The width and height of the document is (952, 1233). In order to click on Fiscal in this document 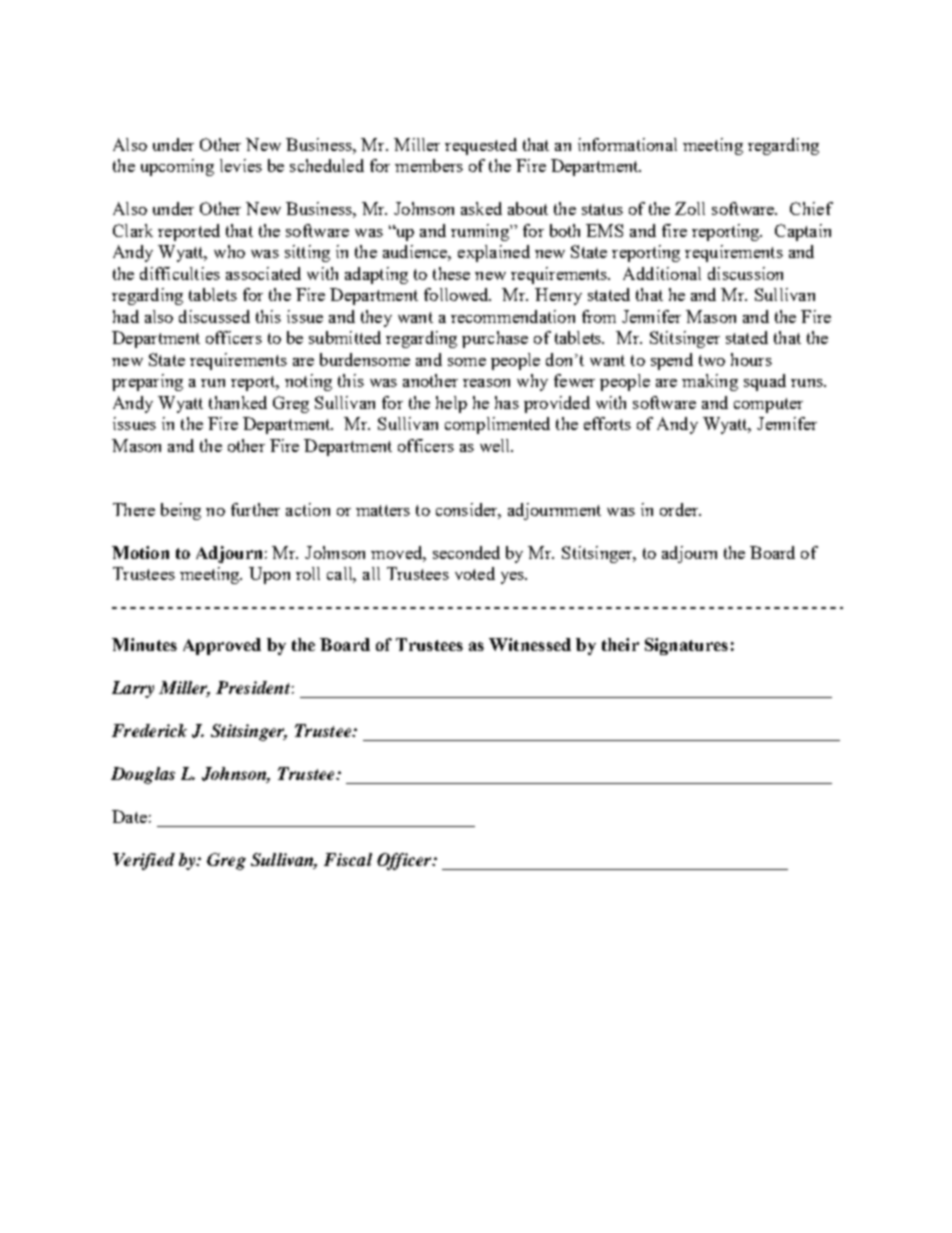, I will do `click(348, 859)`.
